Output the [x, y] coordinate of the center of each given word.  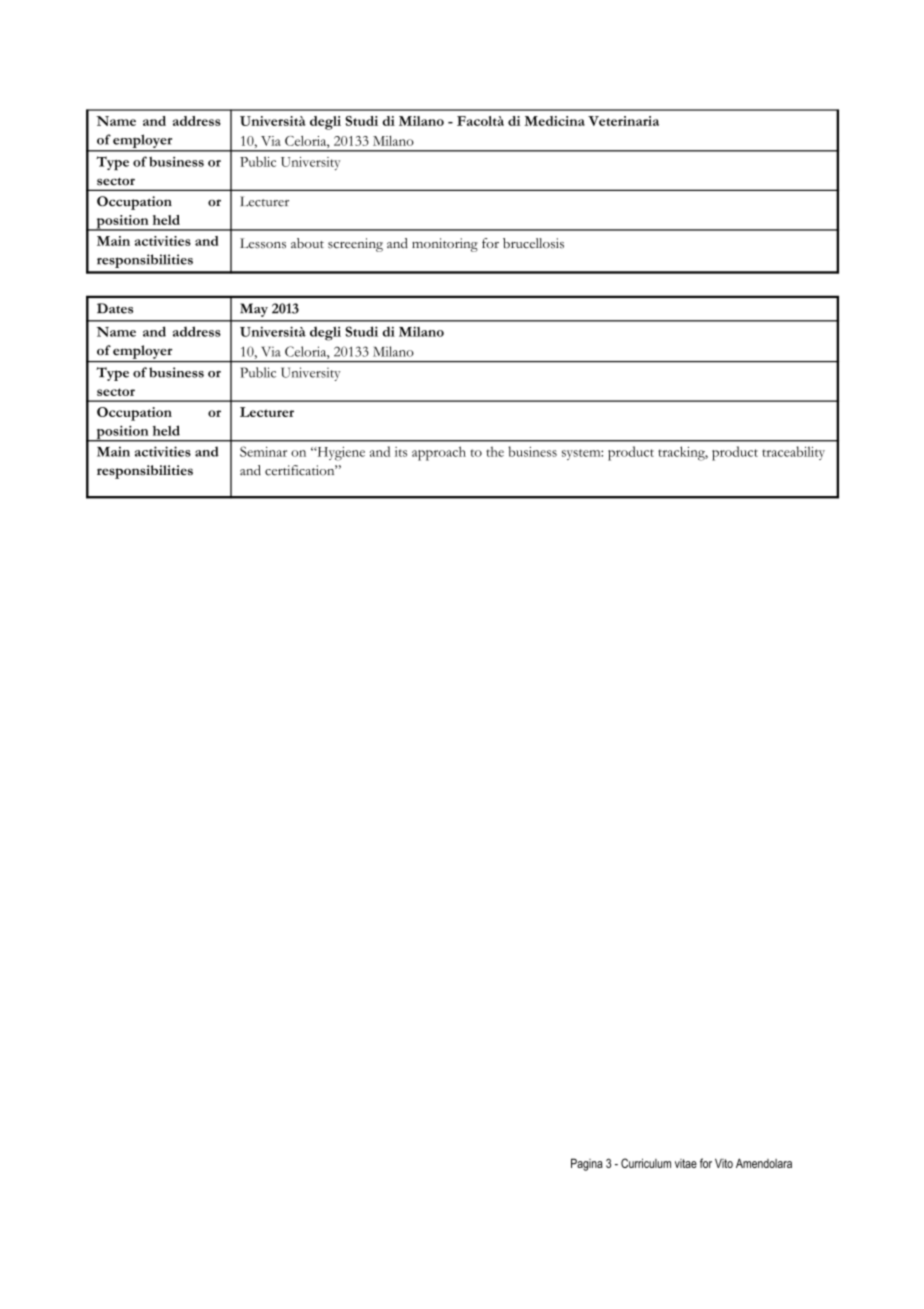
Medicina [554, 121]
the [495, 451]
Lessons [263, 243]
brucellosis [533, 243]
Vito [724, 1163]
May [254, 310]
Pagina [587, 1164]
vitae [686, 1163]
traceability [793, 453]
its [401, 452]
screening [355, 245]
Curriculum [646, 1163]
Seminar [263, 451]
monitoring [445, 245]
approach [439, 453]
